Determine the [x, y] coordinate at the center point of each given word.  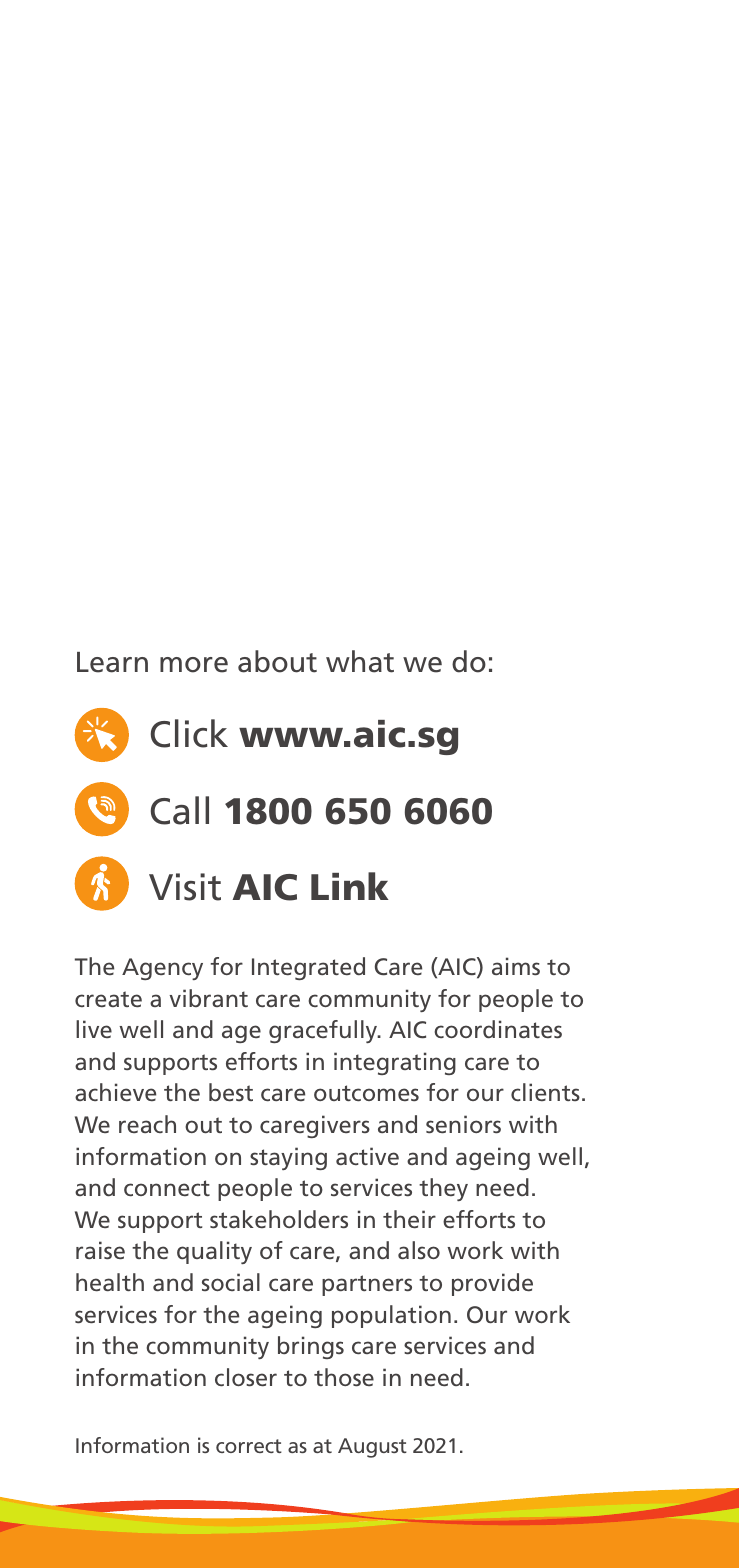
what [360, 661]
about [277, 661]
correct [249, 1446]
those [344, 1377]
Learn [112, 662]
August [372, 1448]
